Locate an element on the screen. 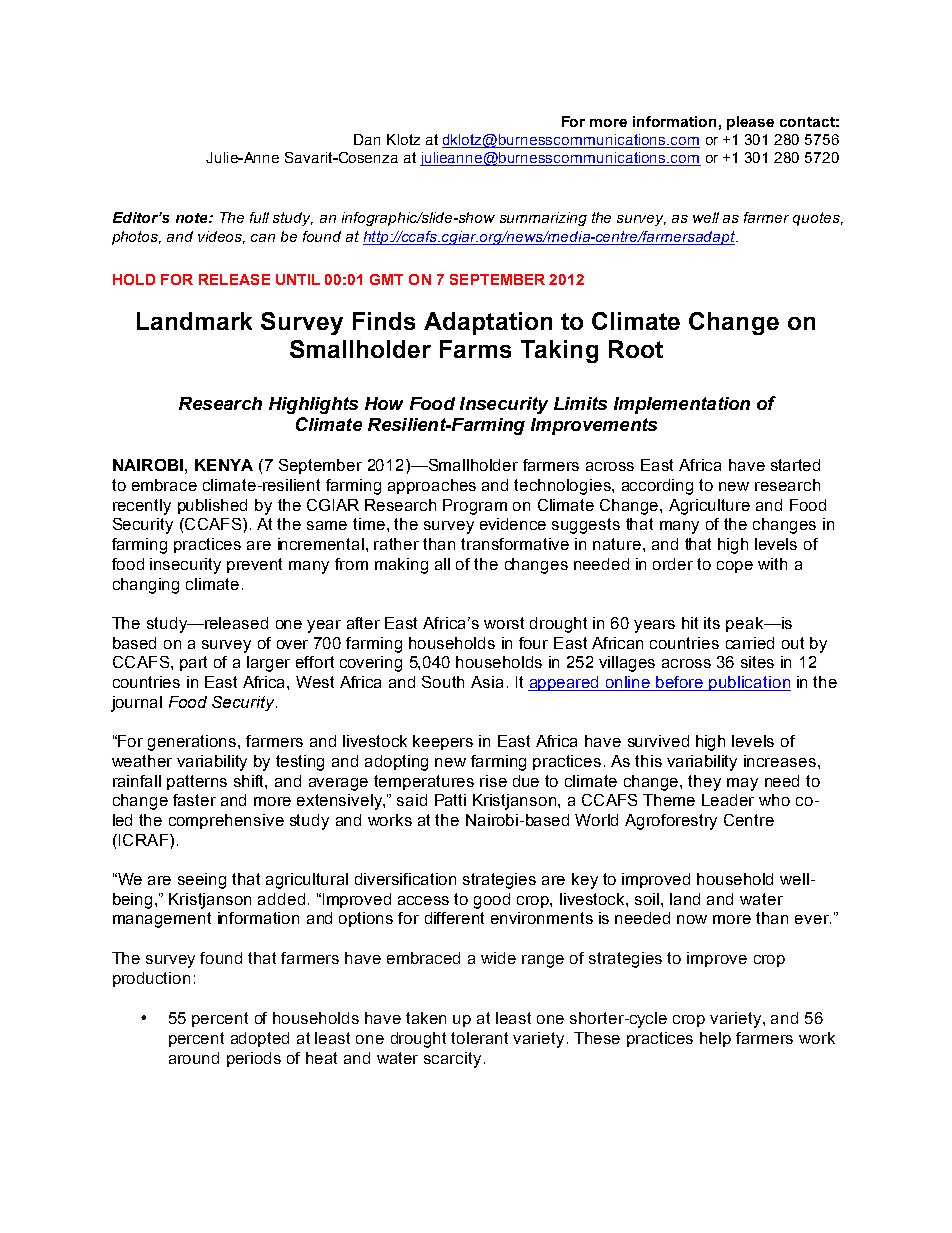 This screenshot has height=1233, width=952. Root is located at coordinates (636, 349).
